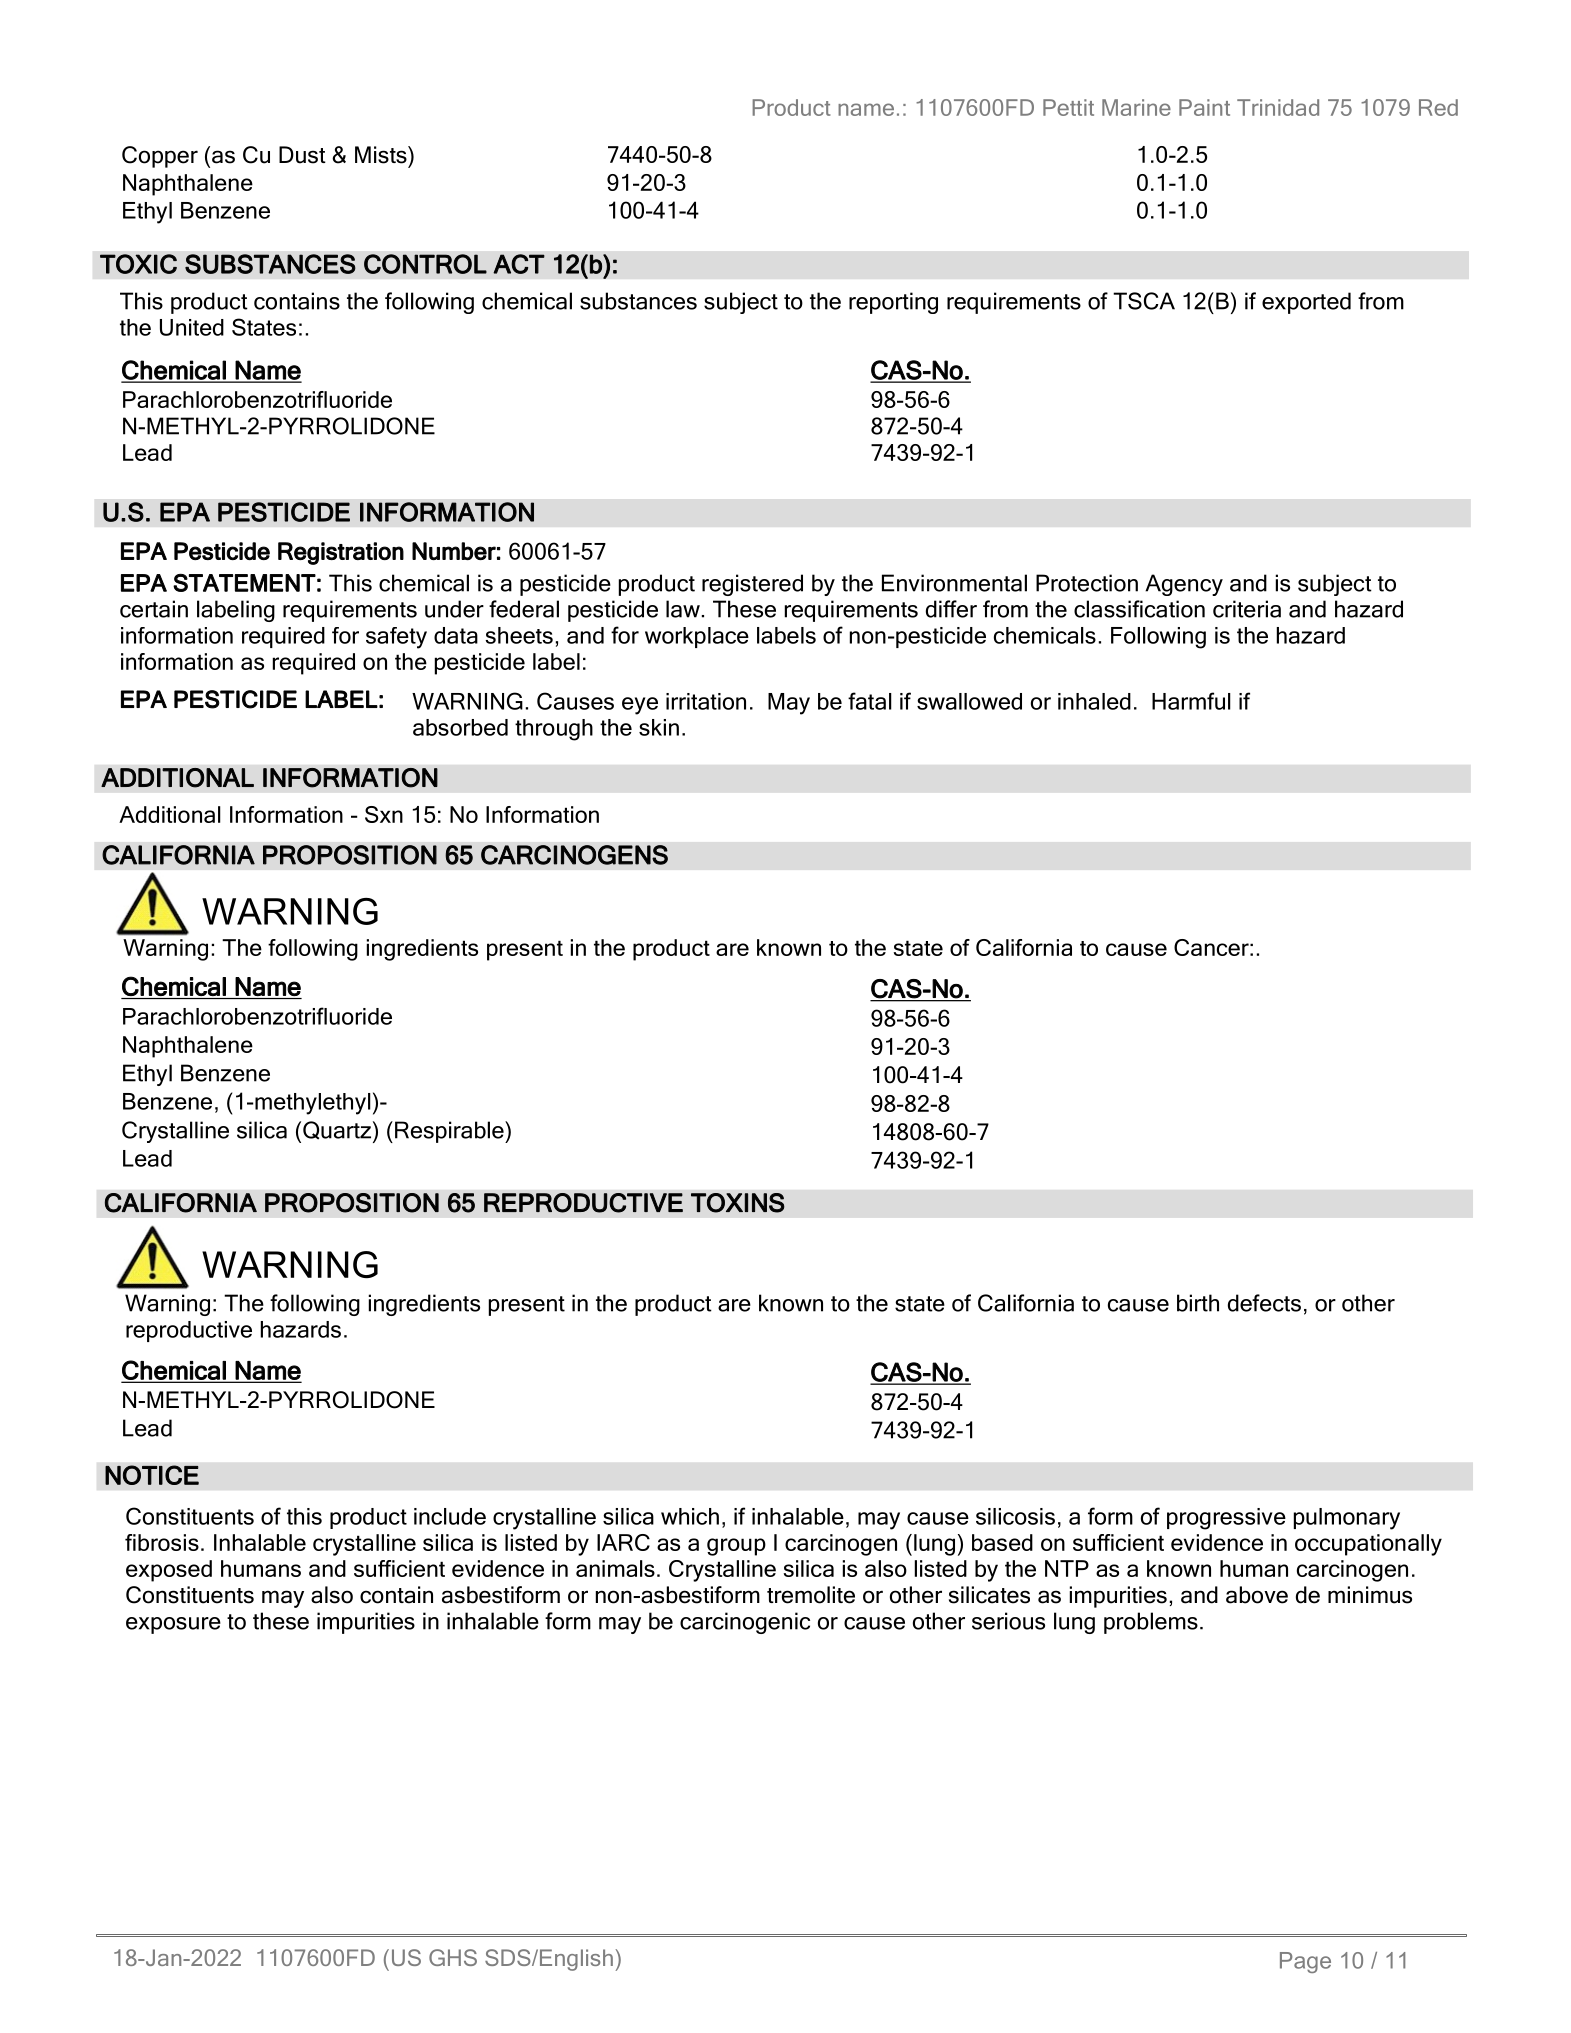 The image size is (1571, 2033). What do you see at coordinates (1204, 107) in the screenshot?
I see `Paint` at bounding box center [1204, 107].
